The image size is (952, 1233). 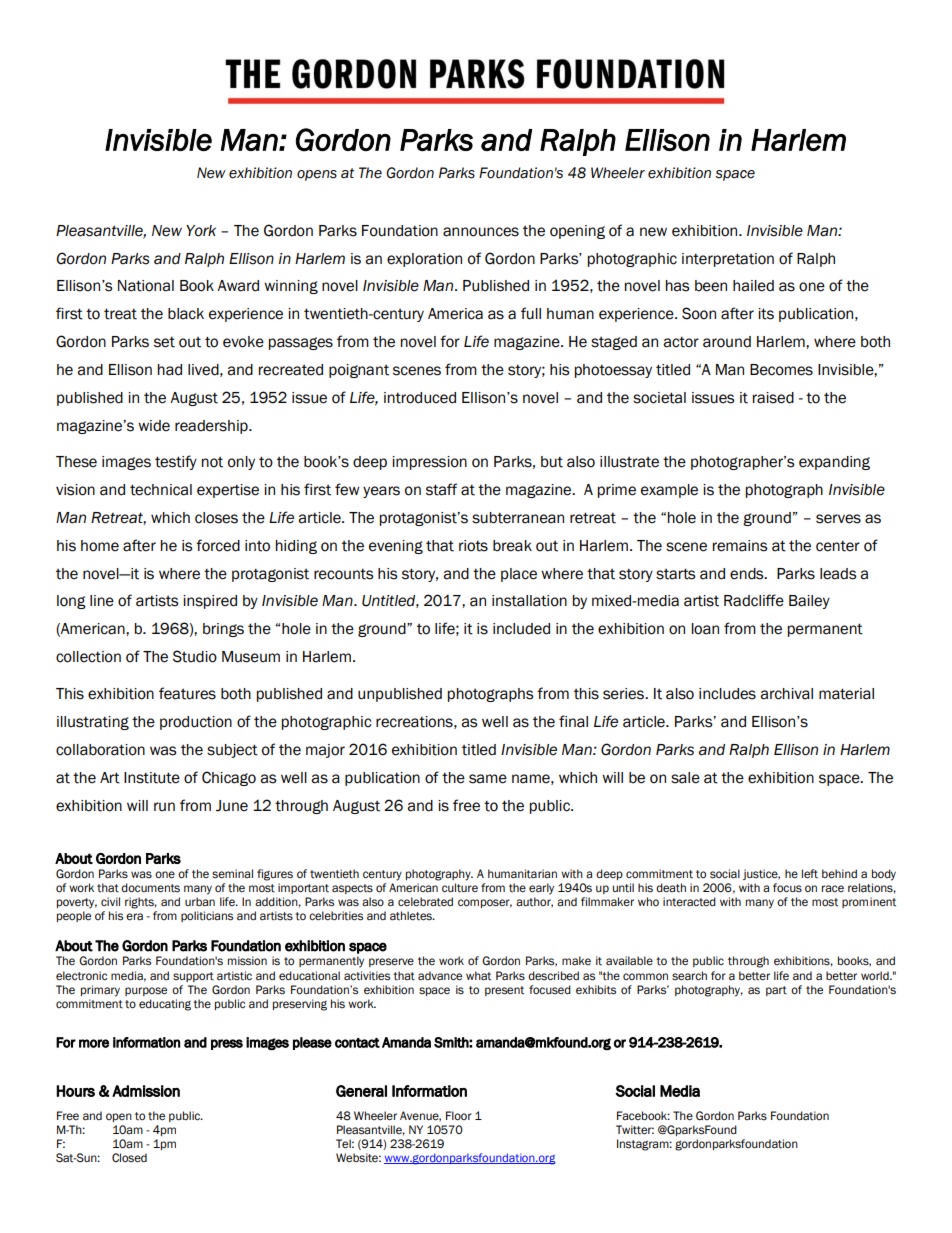 I want to click on remains, so click(x=740, y=546).
